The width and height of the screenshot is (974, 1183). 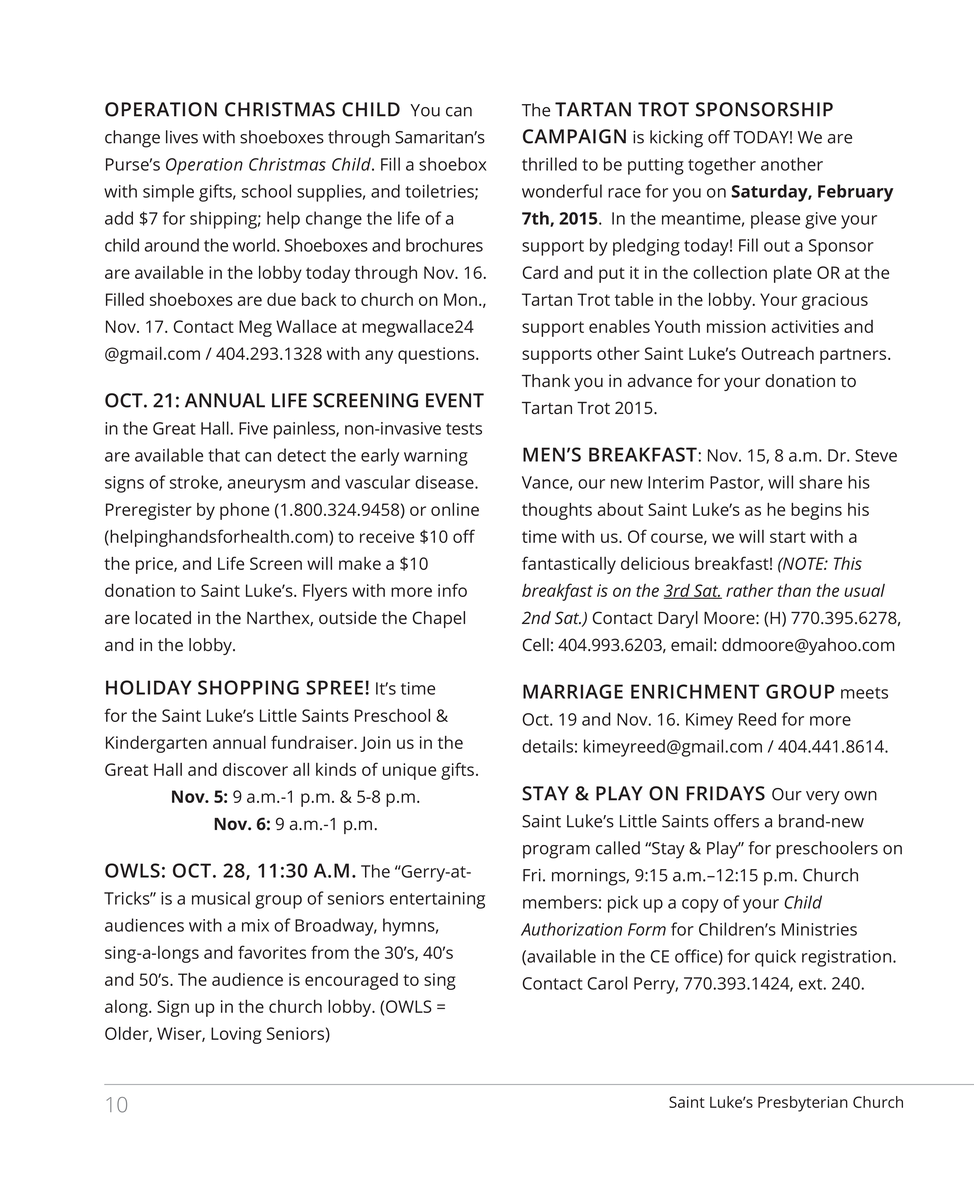 What do you see at coordinates (536, 644) in the screenshot?
I see `Cell` at bounding box center [536, 644].
